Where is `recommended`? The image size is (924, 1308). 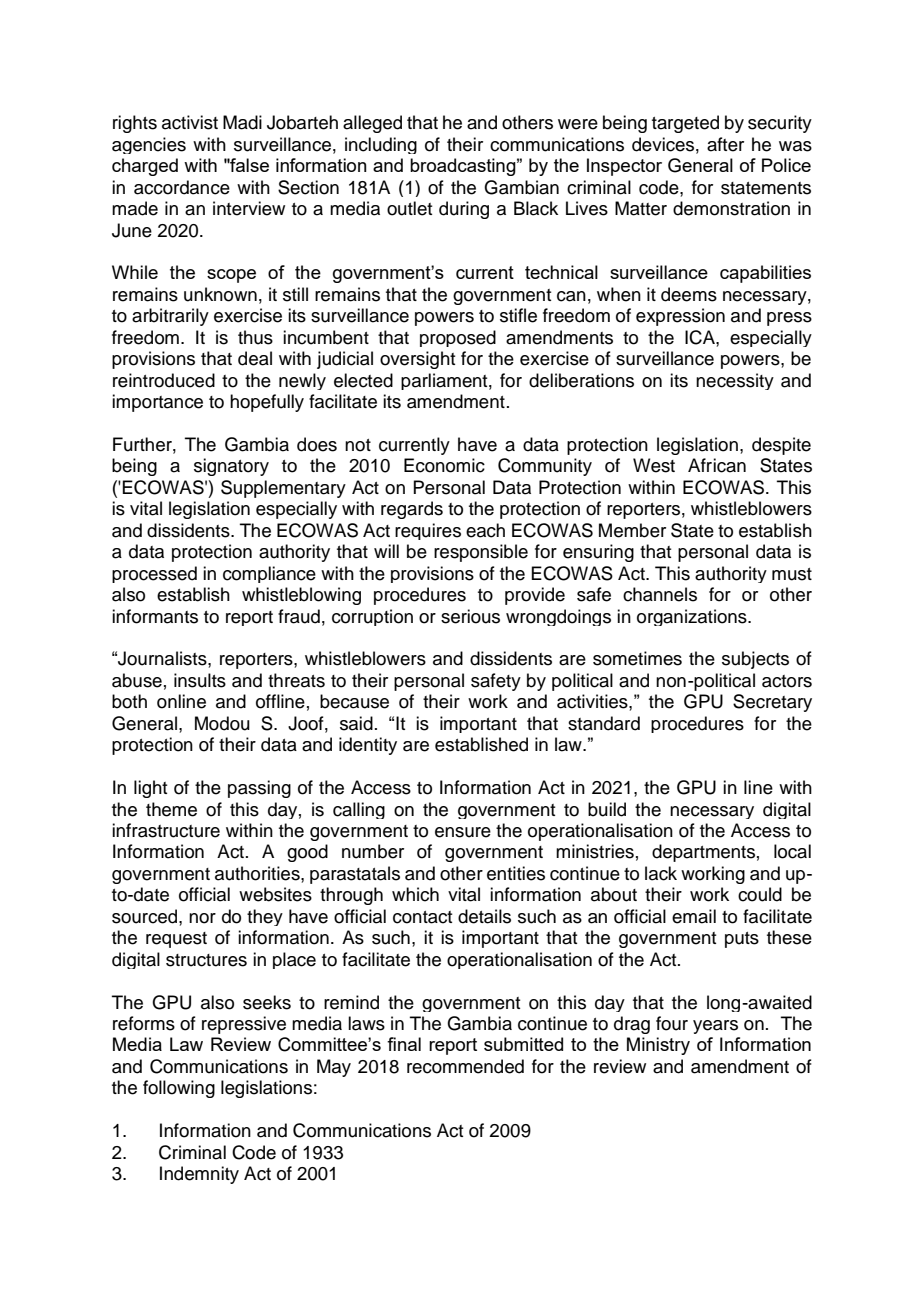 recommended is located at coordinates (465, 1066).
